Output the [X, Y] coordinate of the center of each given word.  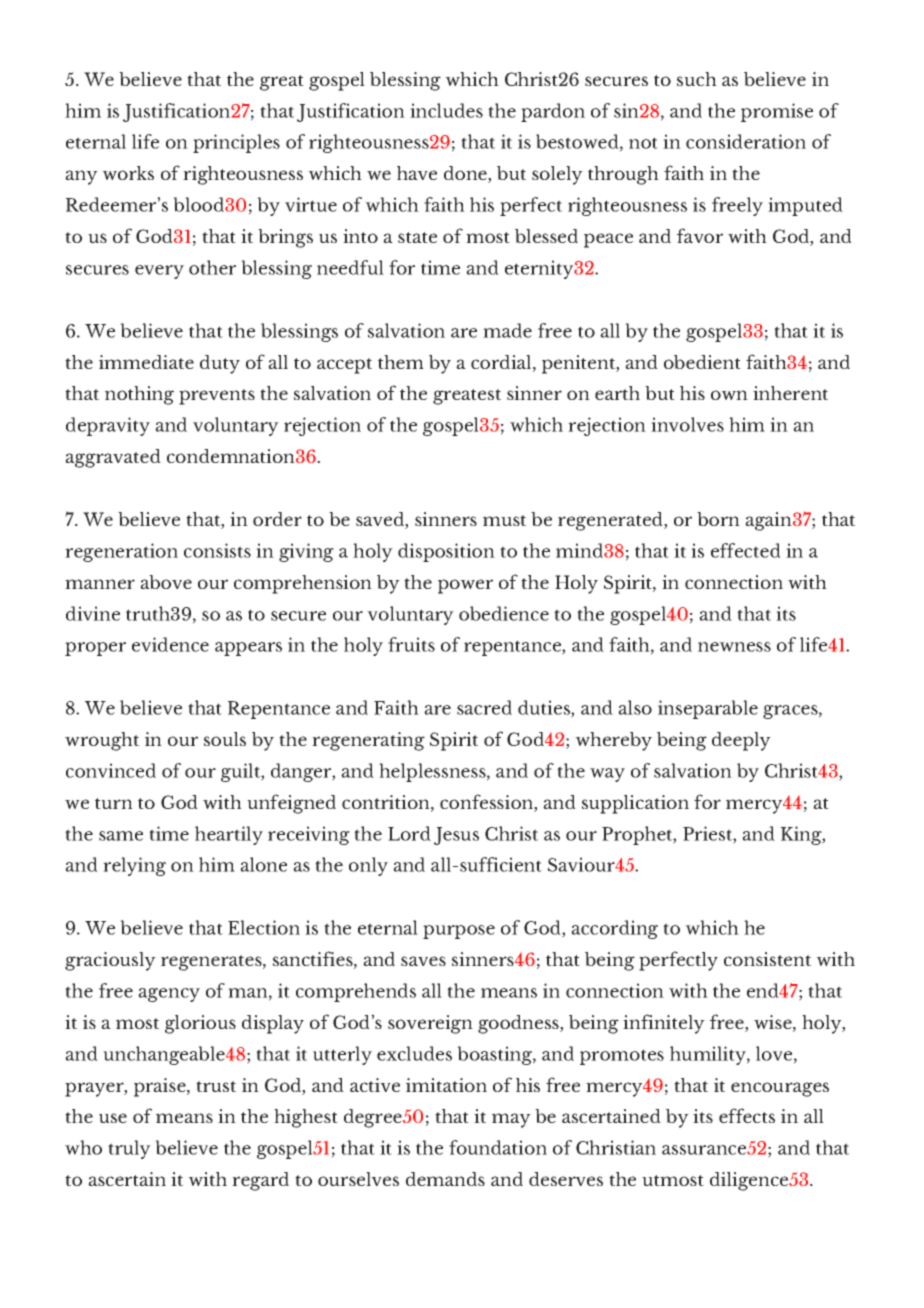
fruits [411, 644]
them [401, 362]
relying [134, 866]
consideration [746, 141]
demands [445, 1179]
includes [446, 110]
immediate [146, 362]
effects [747, 1115]
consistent [767, 959]
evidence [170, 644]
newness [734, 647]
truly [129, 1149]
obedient [702, 362]
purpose [459, 932]
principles [236, 143]
